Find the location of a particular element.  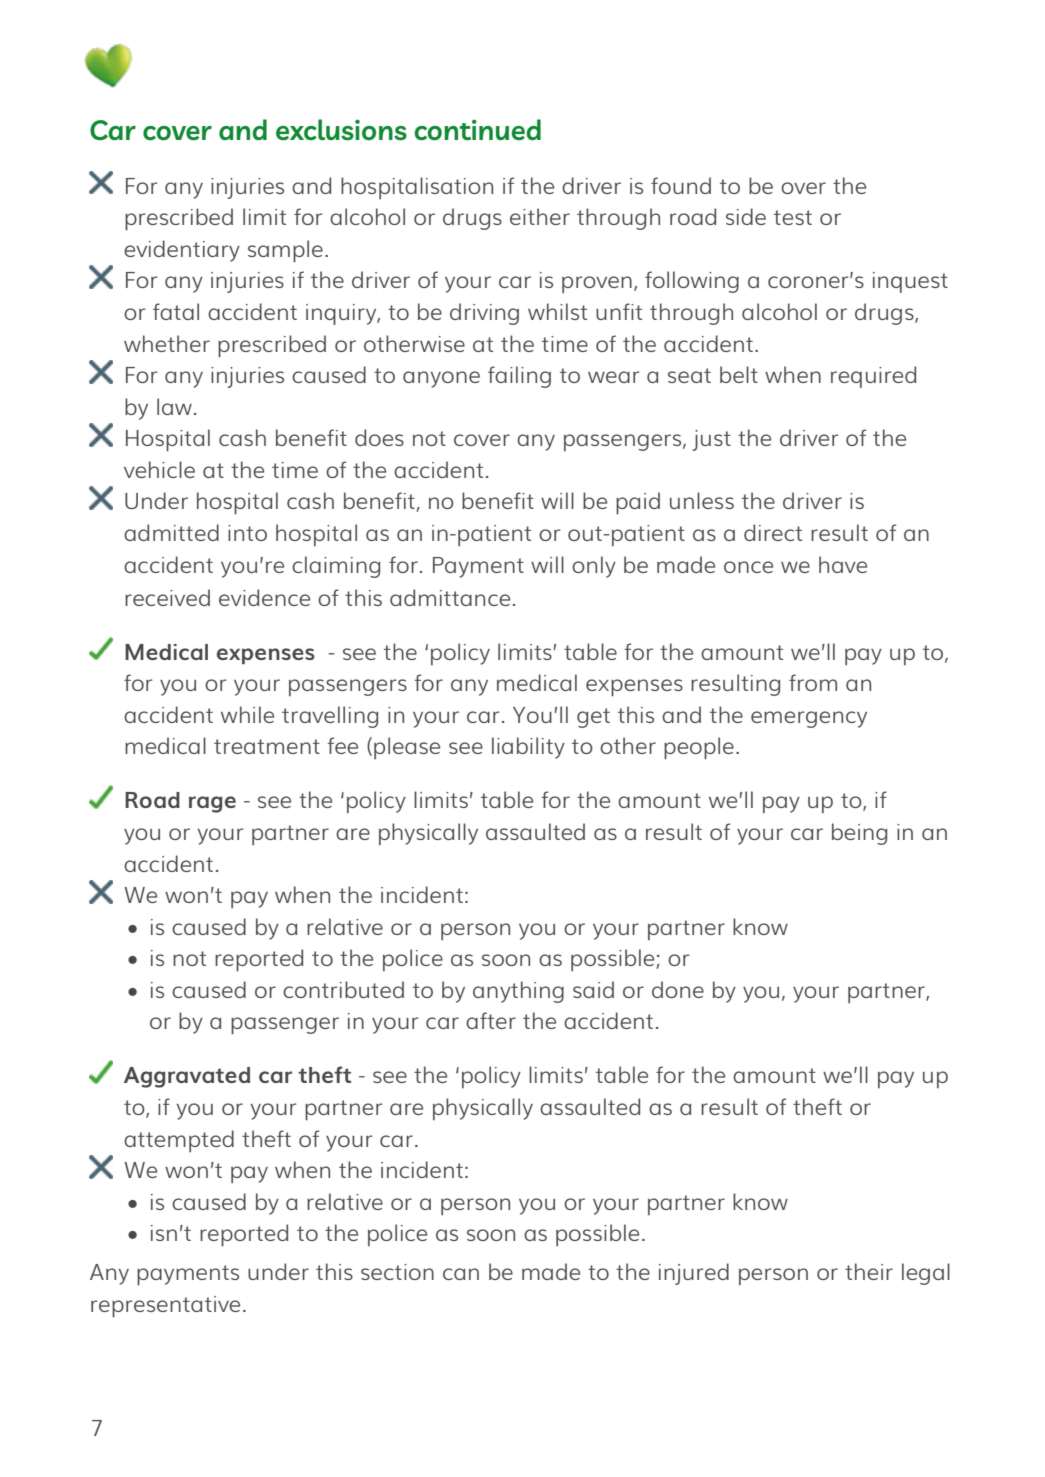

law is located at coordinates (174, 406).
